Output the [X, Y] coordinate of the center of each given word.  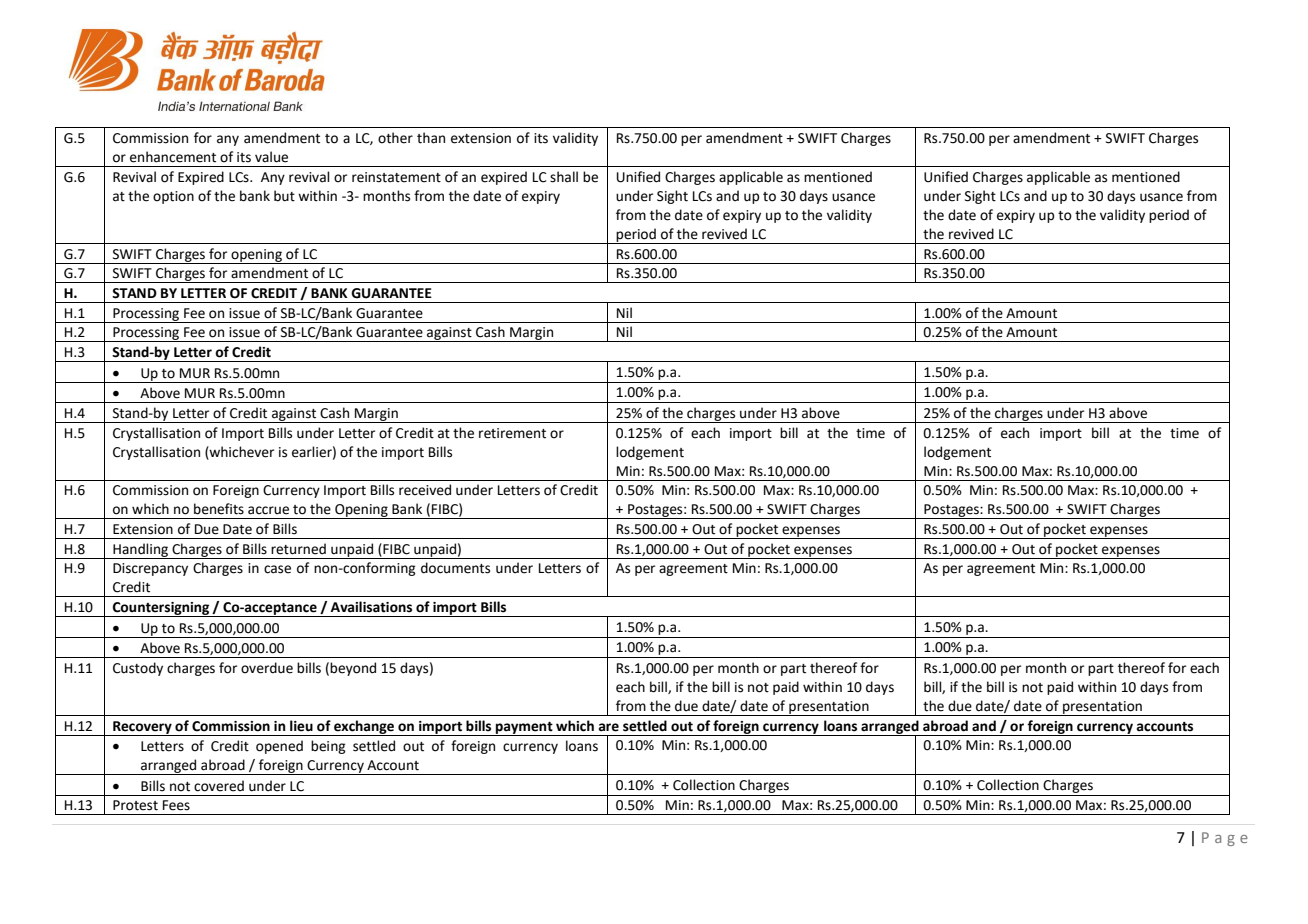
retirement [512, 433]
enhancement [173, 157]
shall [564, 177]
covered [219, 786]
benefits [219, 509]
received [425, 490]
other [395, 138]
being [328, 747]
